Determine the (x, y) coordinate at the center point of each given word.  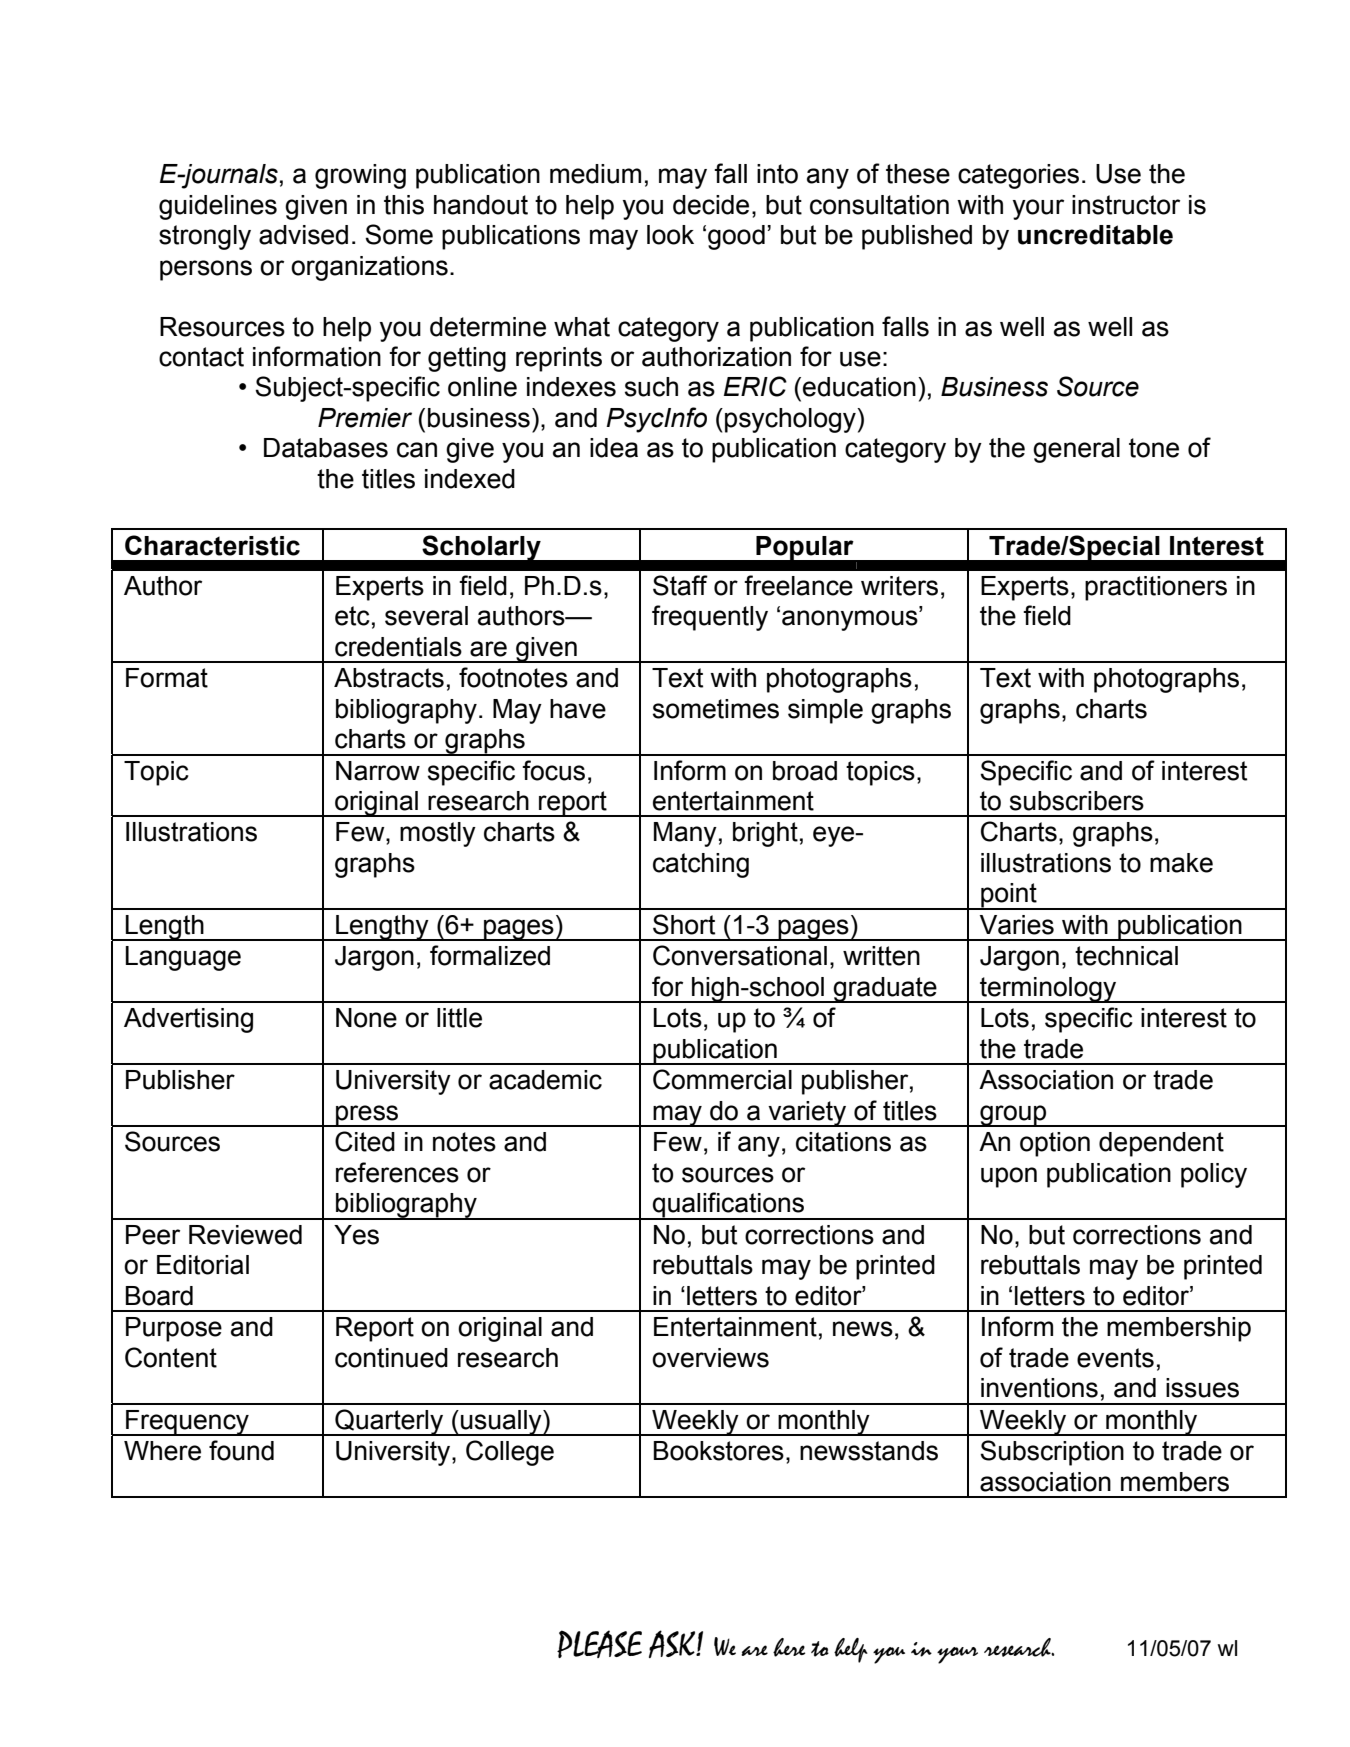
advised (303, 235)
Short (684, 924)
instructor (1126, 205)
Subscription (1052, 1453)
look (670, 235)
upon (1009, 1177)
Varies (1017, 925)
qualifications (729, 1206)
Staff (680, 585)
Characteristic (212, 545)
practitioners (1156, 588)
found (241, 1450)
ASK (673, 1644)
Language (183, 958)
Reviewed (245, 1235)
